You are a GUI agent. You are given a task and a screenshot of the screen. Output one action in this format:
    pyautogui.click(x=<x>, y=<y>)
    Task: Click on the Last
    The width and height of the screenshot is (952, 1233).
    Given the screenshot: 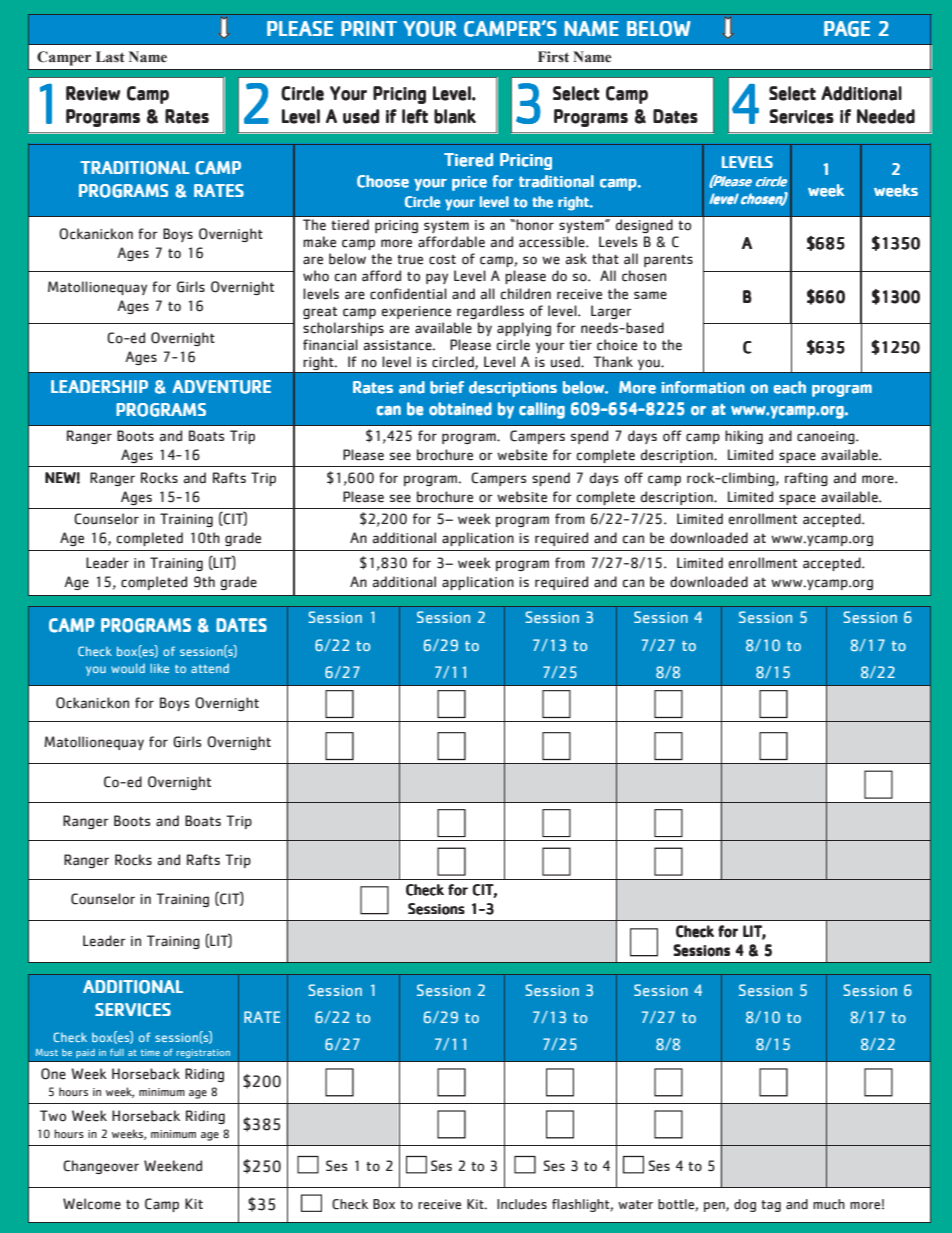 What is the action you would take?
    pyautogui.click(x=110, y=57)
